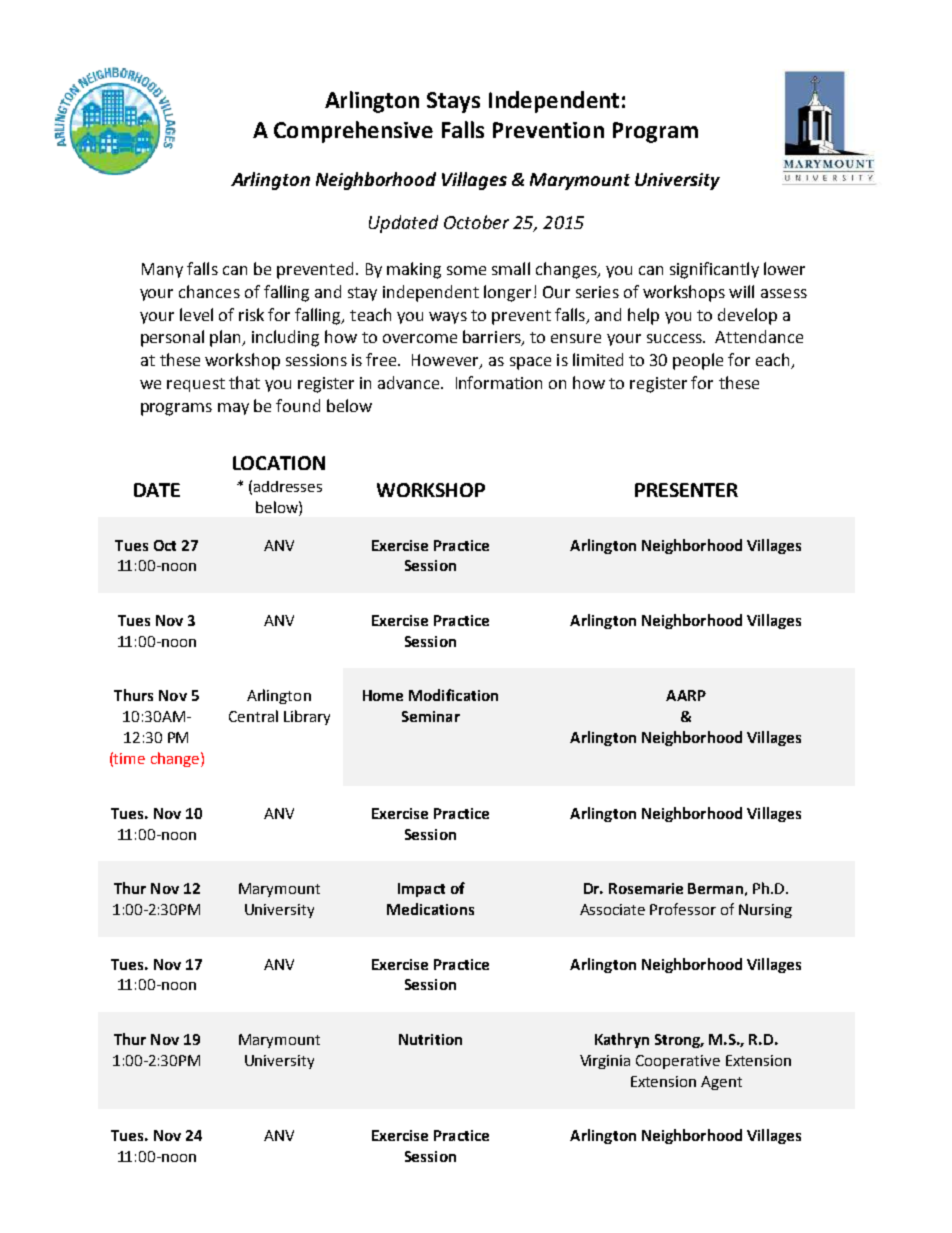 This image has height=1233, width=952. Describe the element at coordinates (430, 1039) in the image. I see `Nutrition` at that location.
